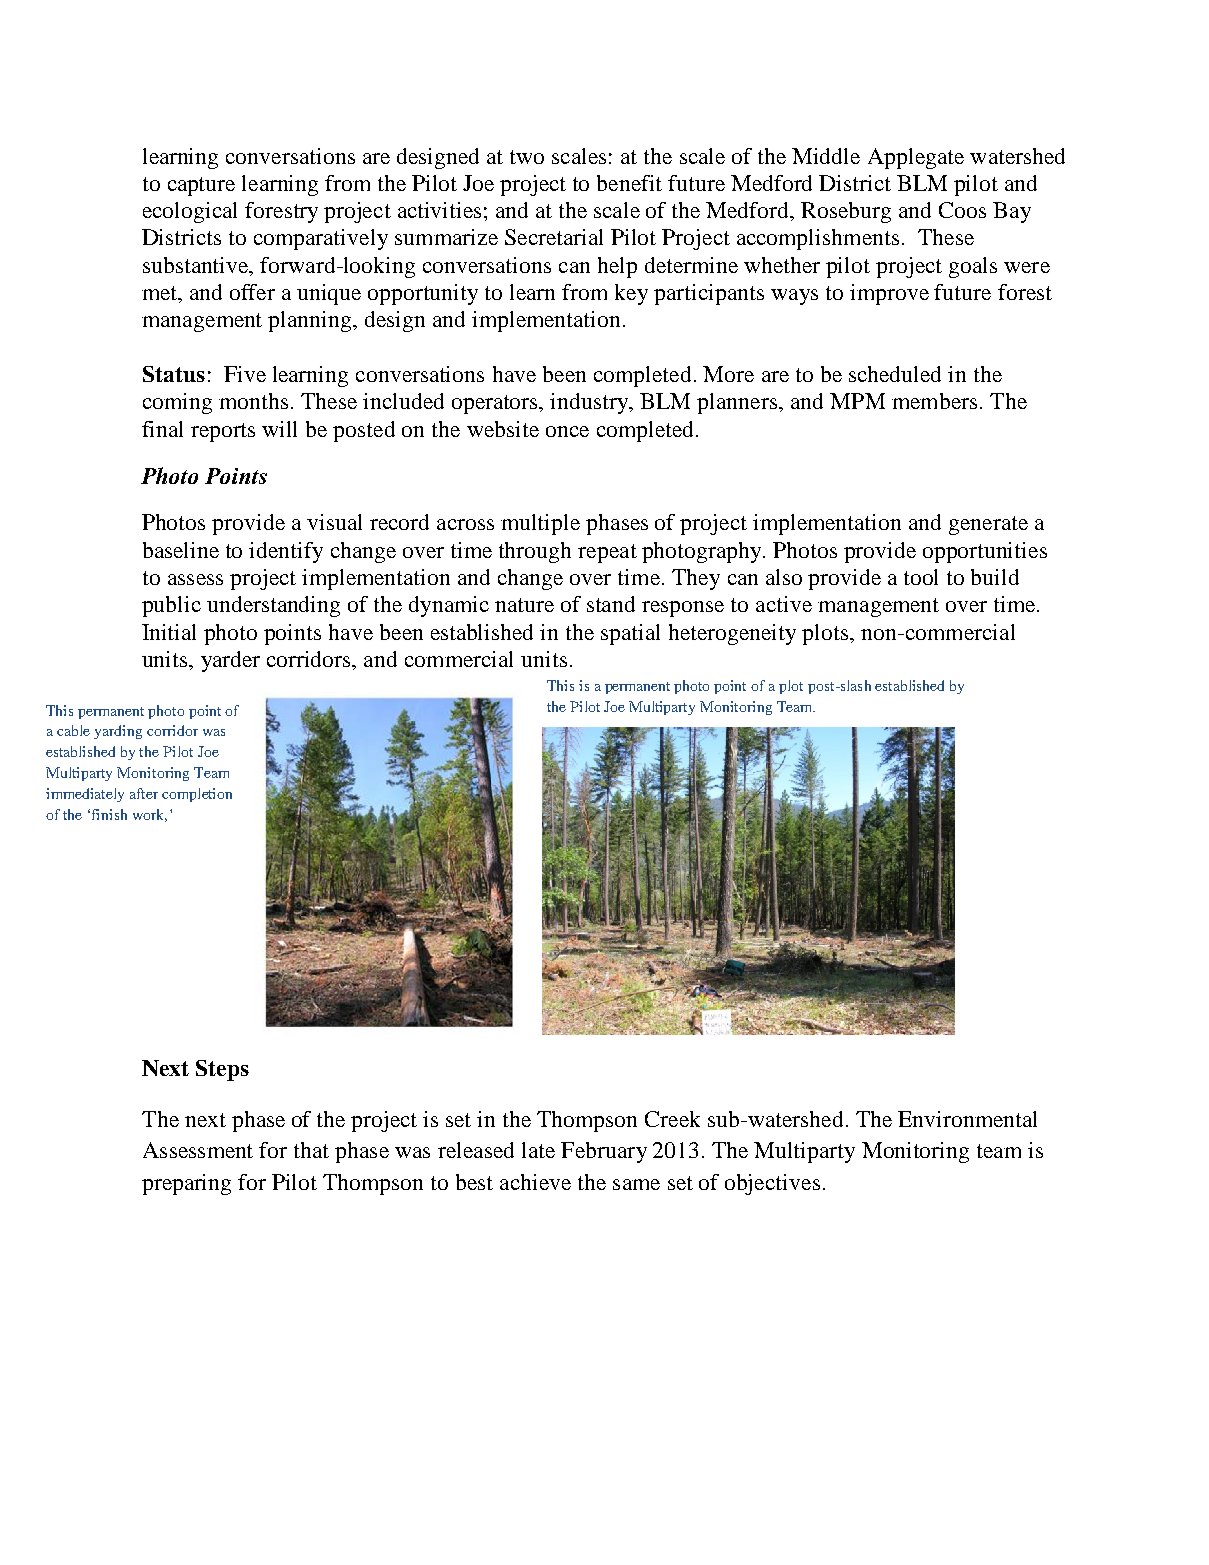 The width and height of the screenshot is (1209, 1565). Describe the element at coordinates (630, 634) in the screenshot. I see `spatial` at that location.
